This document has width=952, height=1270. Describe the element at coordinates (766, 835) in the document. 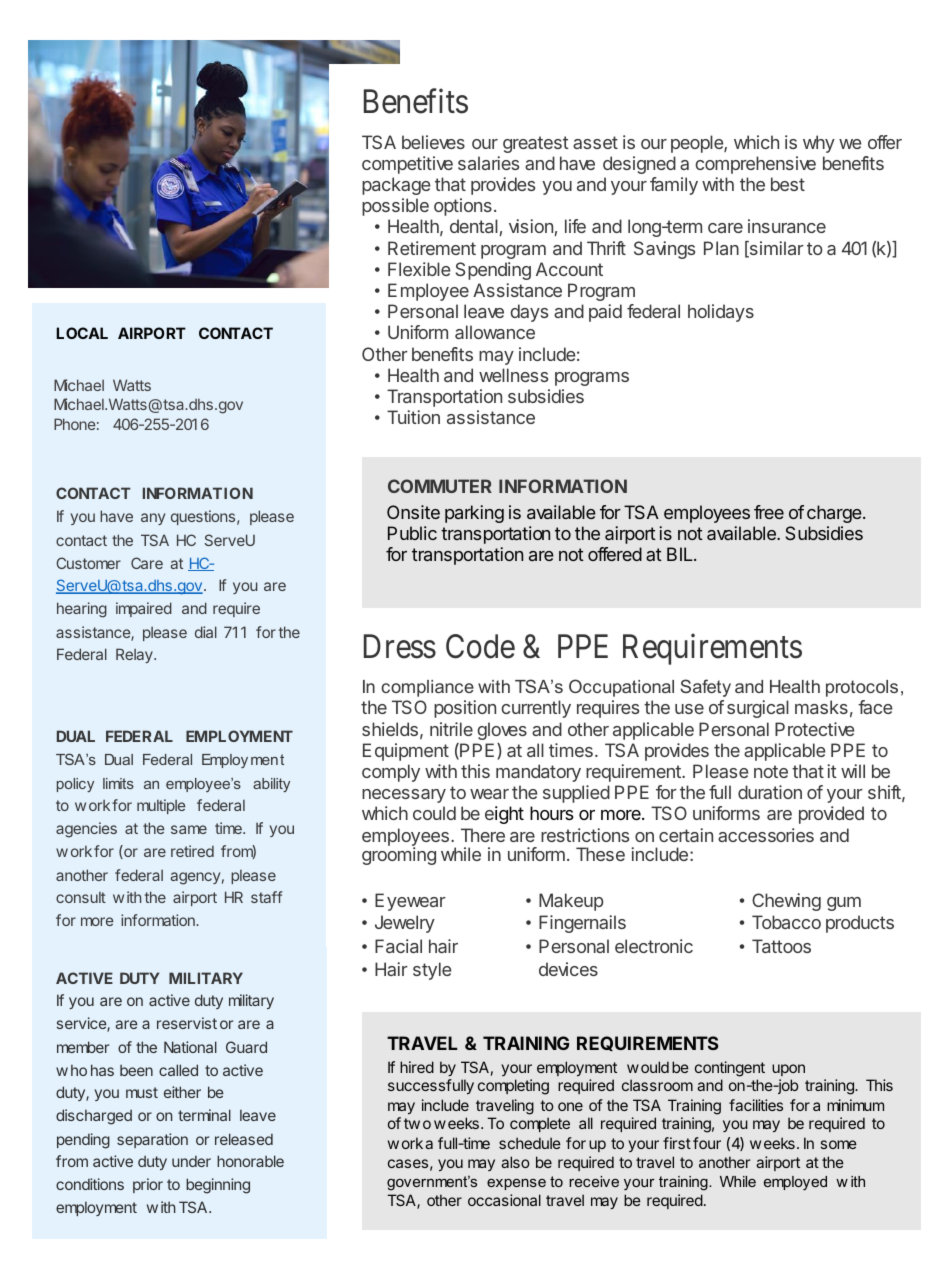

I see `accessories` at that location.
